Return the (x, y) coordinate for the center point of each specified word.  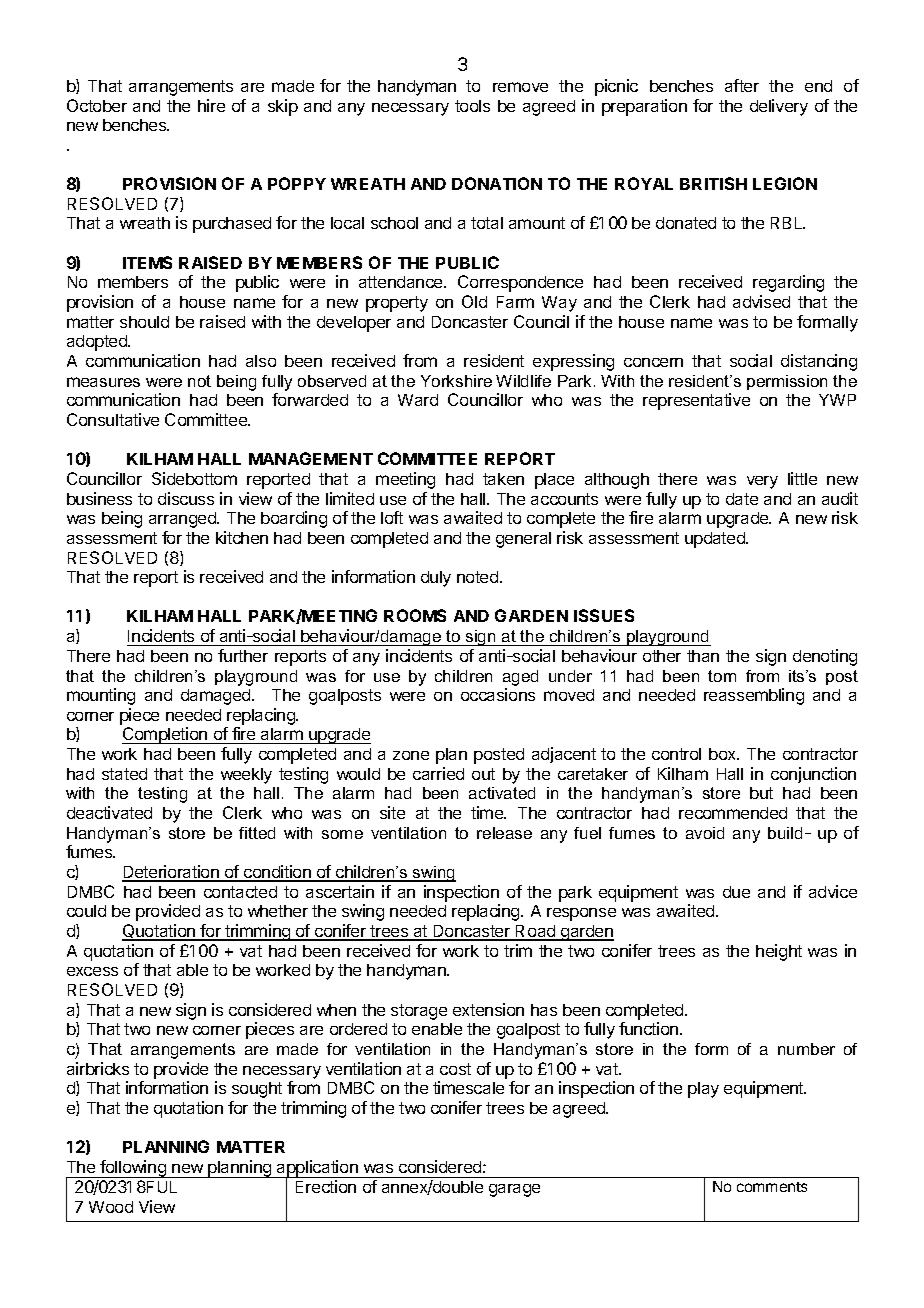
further (243, 655)
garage (514, 1190)
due (736, 892)
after (742, 85)
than (703, 656)
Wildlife (523, 381)
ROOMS (415, 615)
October (97, 105)
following (133, 1169)
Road (536, 932)
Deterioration (171, 873)
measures (103, 382)
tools (472, 106)
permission (787, 382)
